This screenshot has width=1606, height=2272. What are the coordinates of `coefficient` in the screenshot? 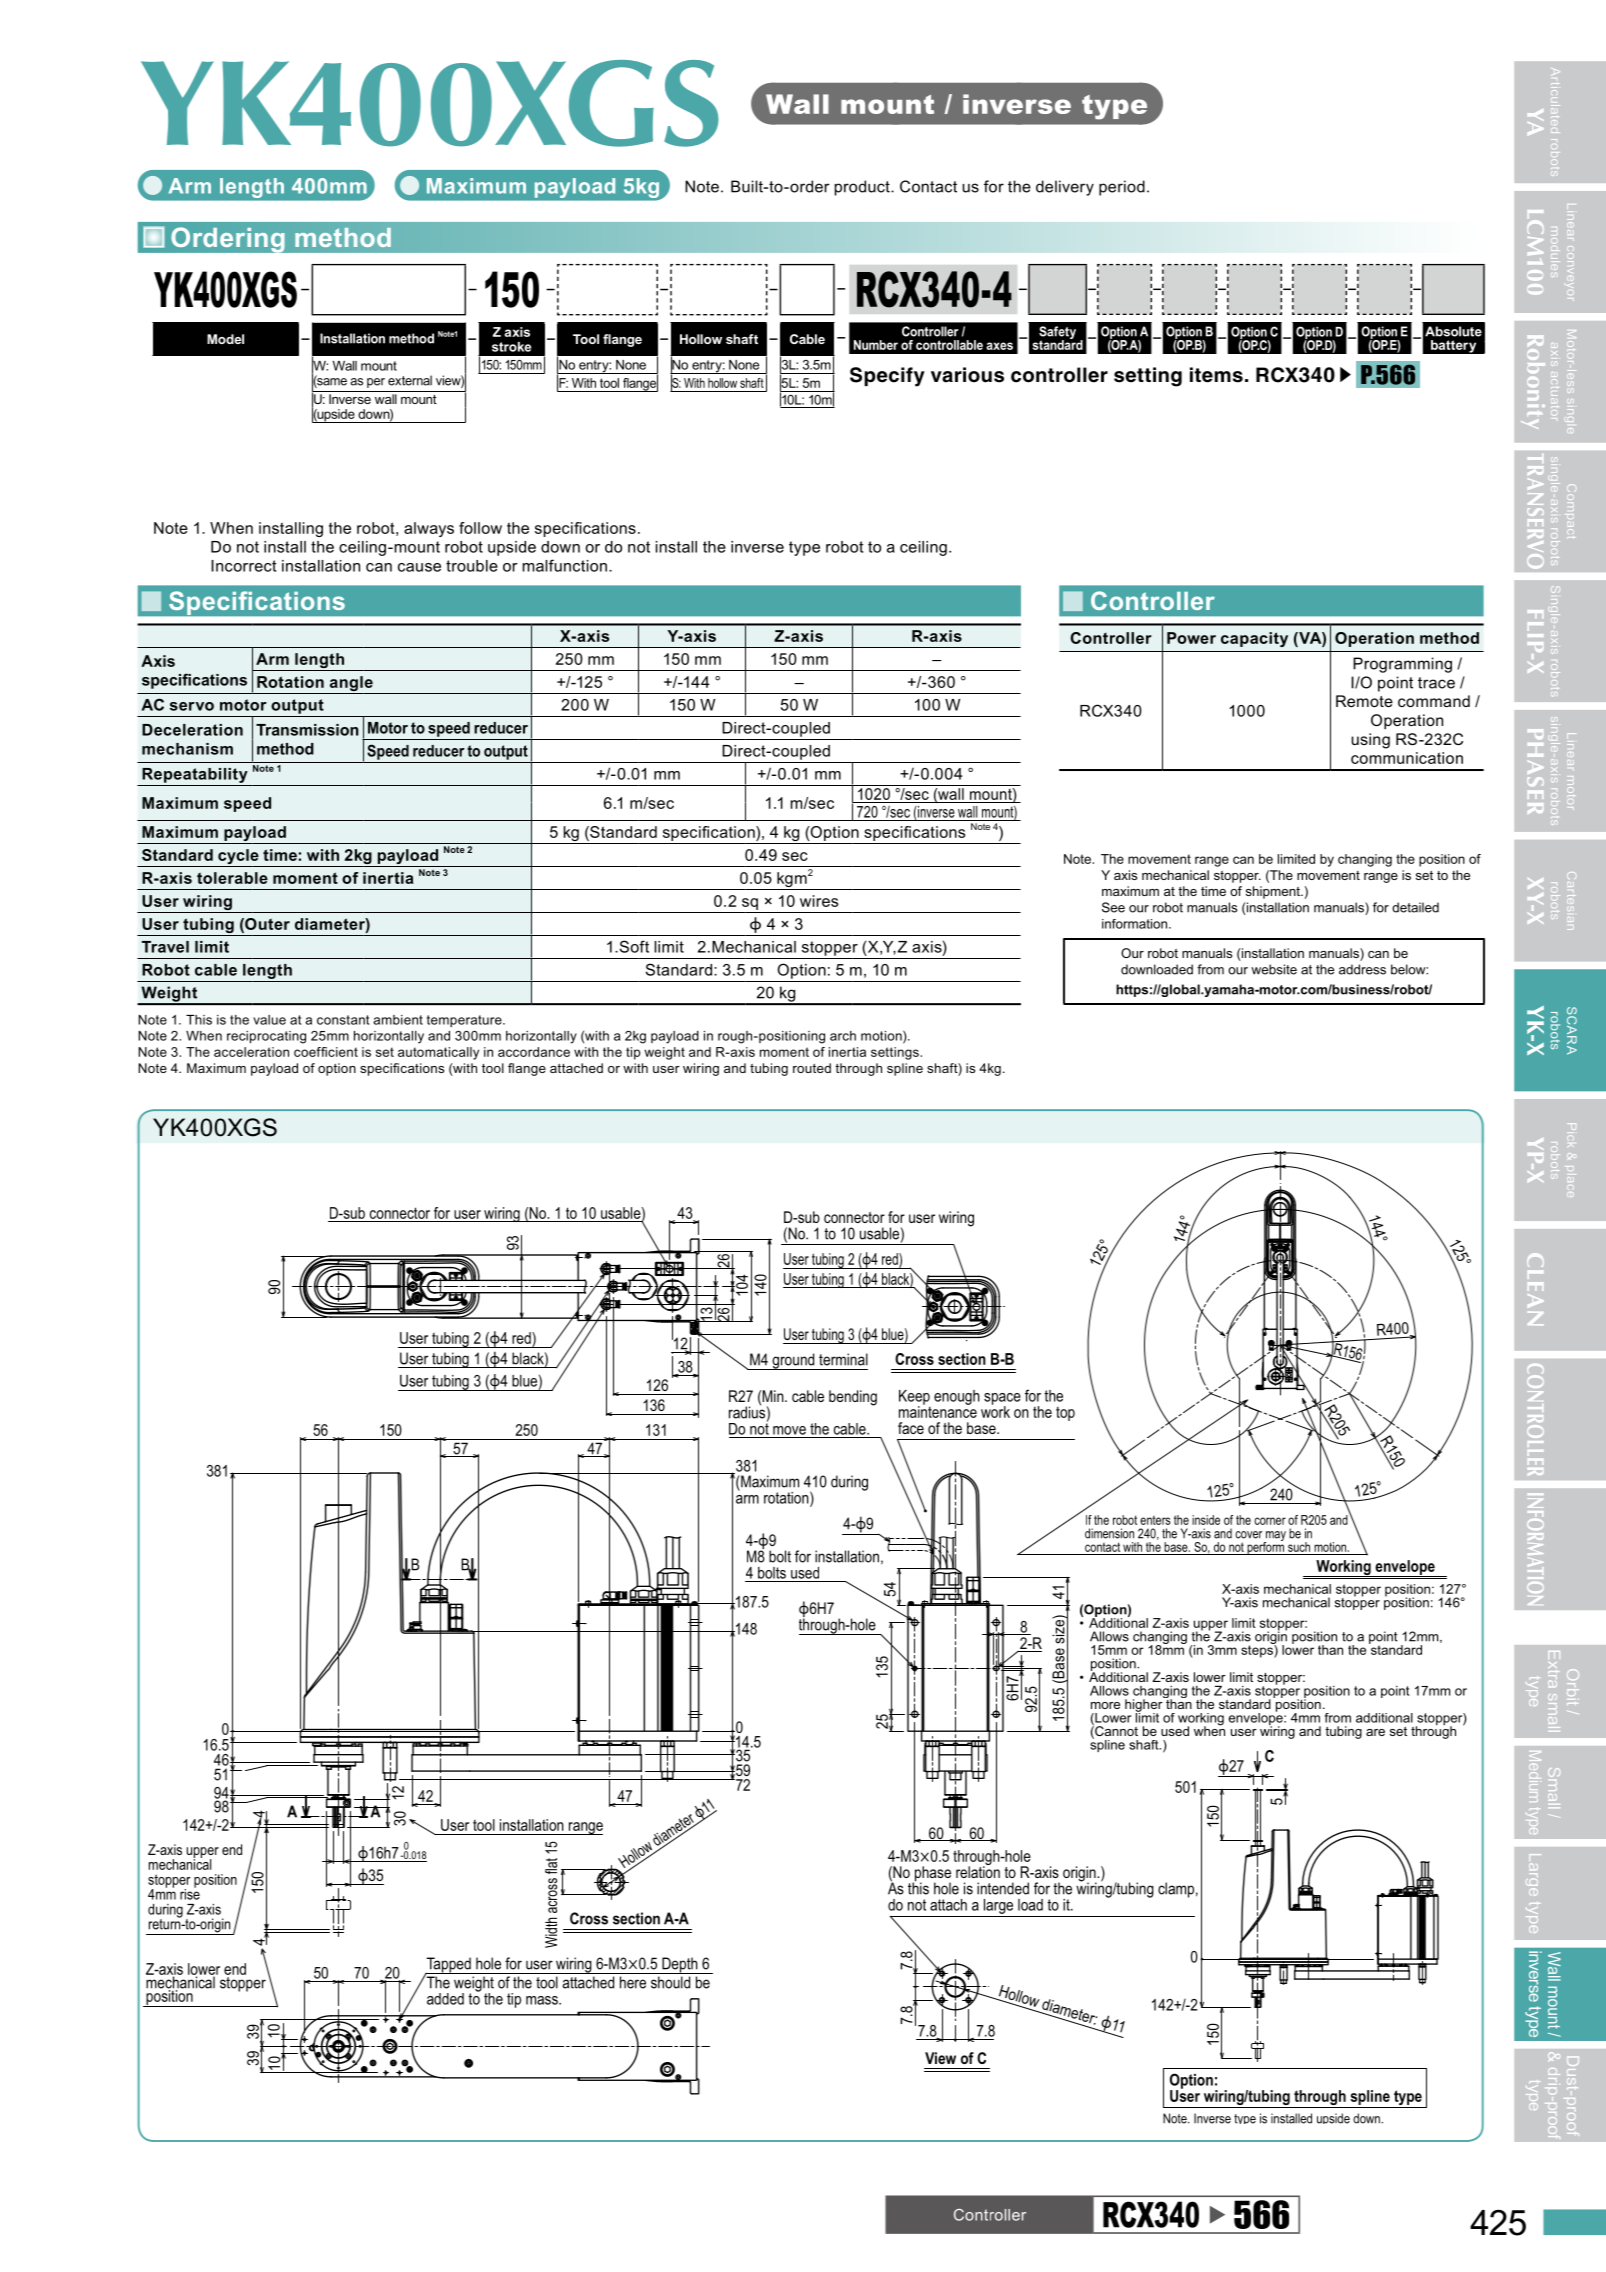 It's located at (326, 1052).
